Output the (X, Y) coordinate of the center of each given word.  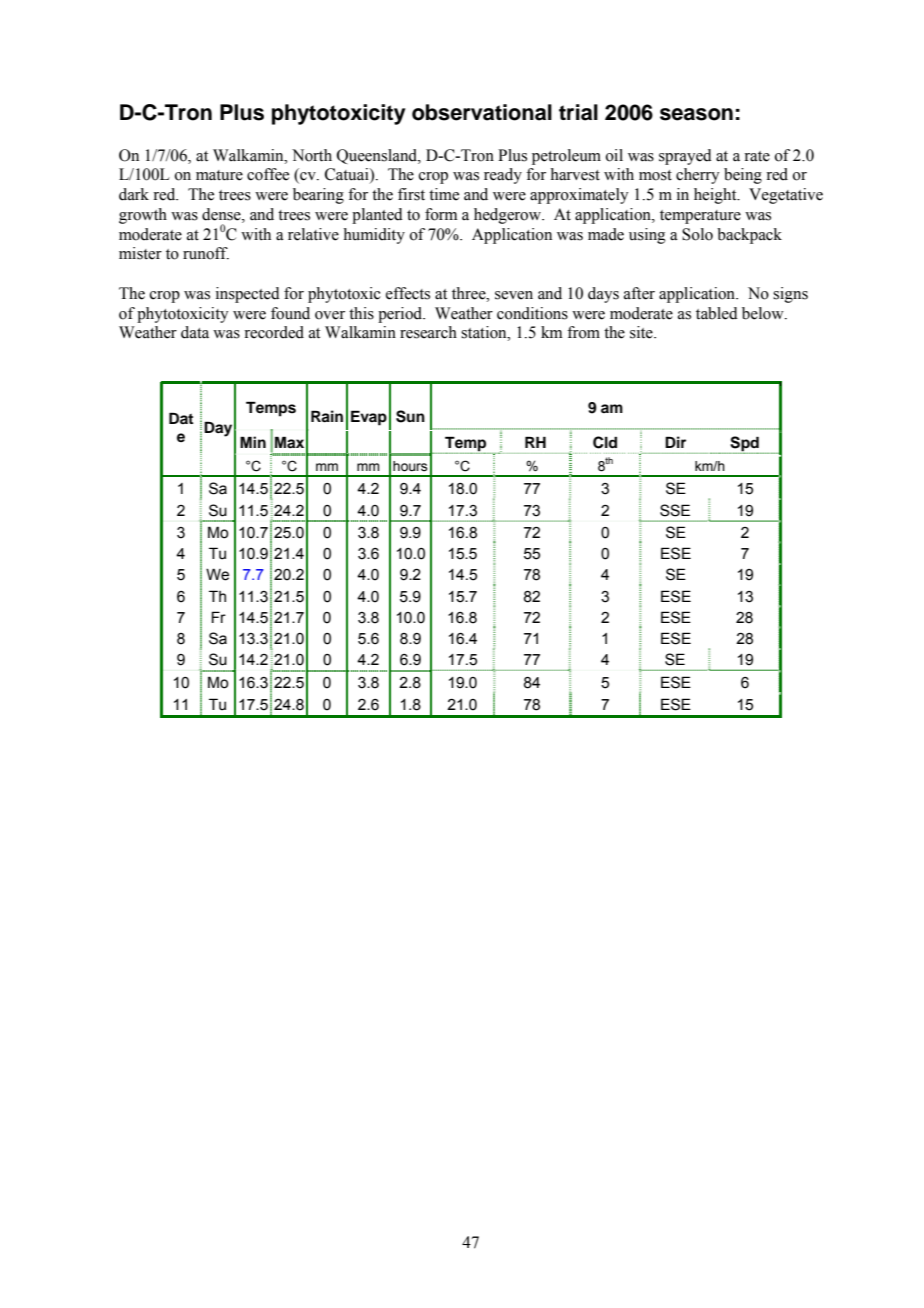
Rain (327, 416)
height (716, 196)
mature (219, 175)
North (312, 155)
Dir (675, 442)
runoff (206, 253)
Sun (410, 416)
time (444, 194)
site (642, 332)
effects (408, 293)
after (639, 293)
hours (410, 466)
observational (482, 112)
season (696, 114)
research (428, 332)
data (195, 332)
